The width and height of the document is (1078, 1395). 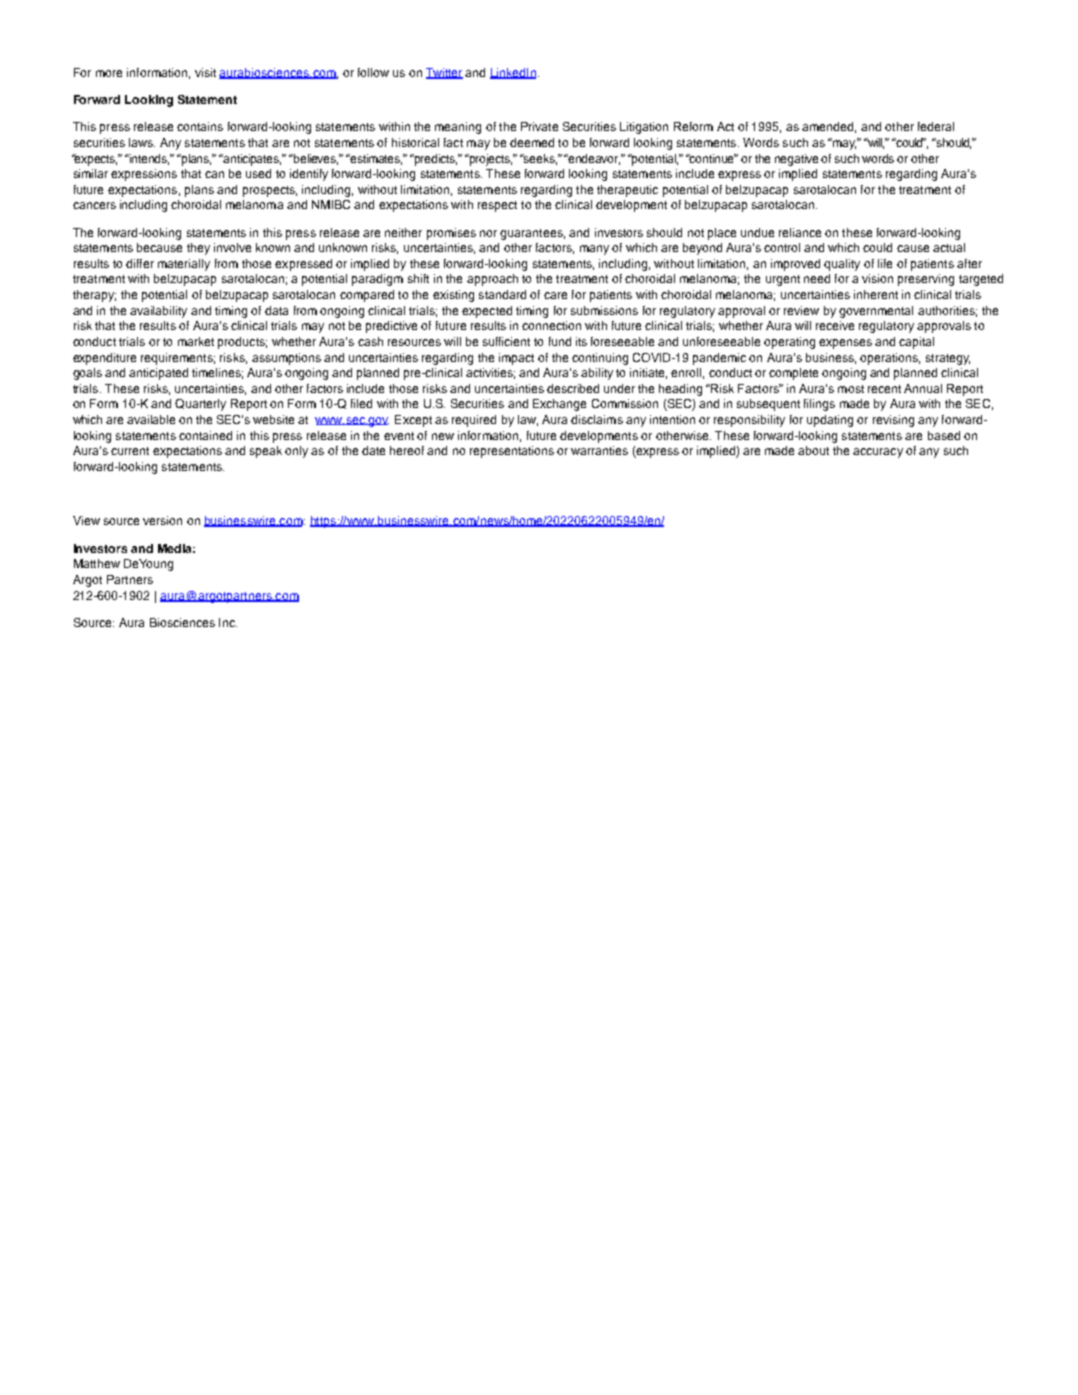 I want to click on reliance, so click(x=800, y=232).
